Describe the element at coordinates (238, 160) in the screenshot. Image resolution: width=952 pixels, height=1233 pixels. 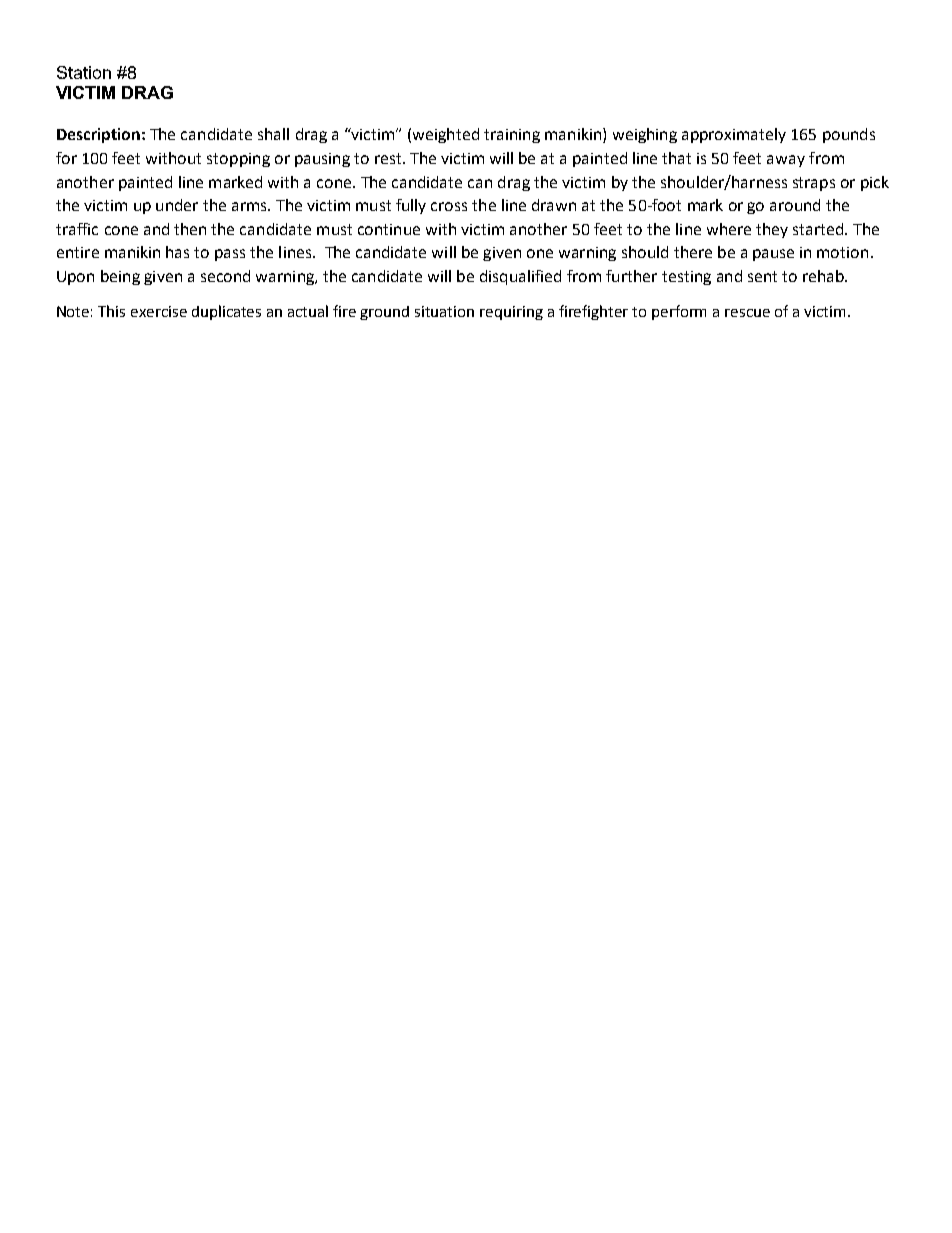
I see `stopping` at that location.
